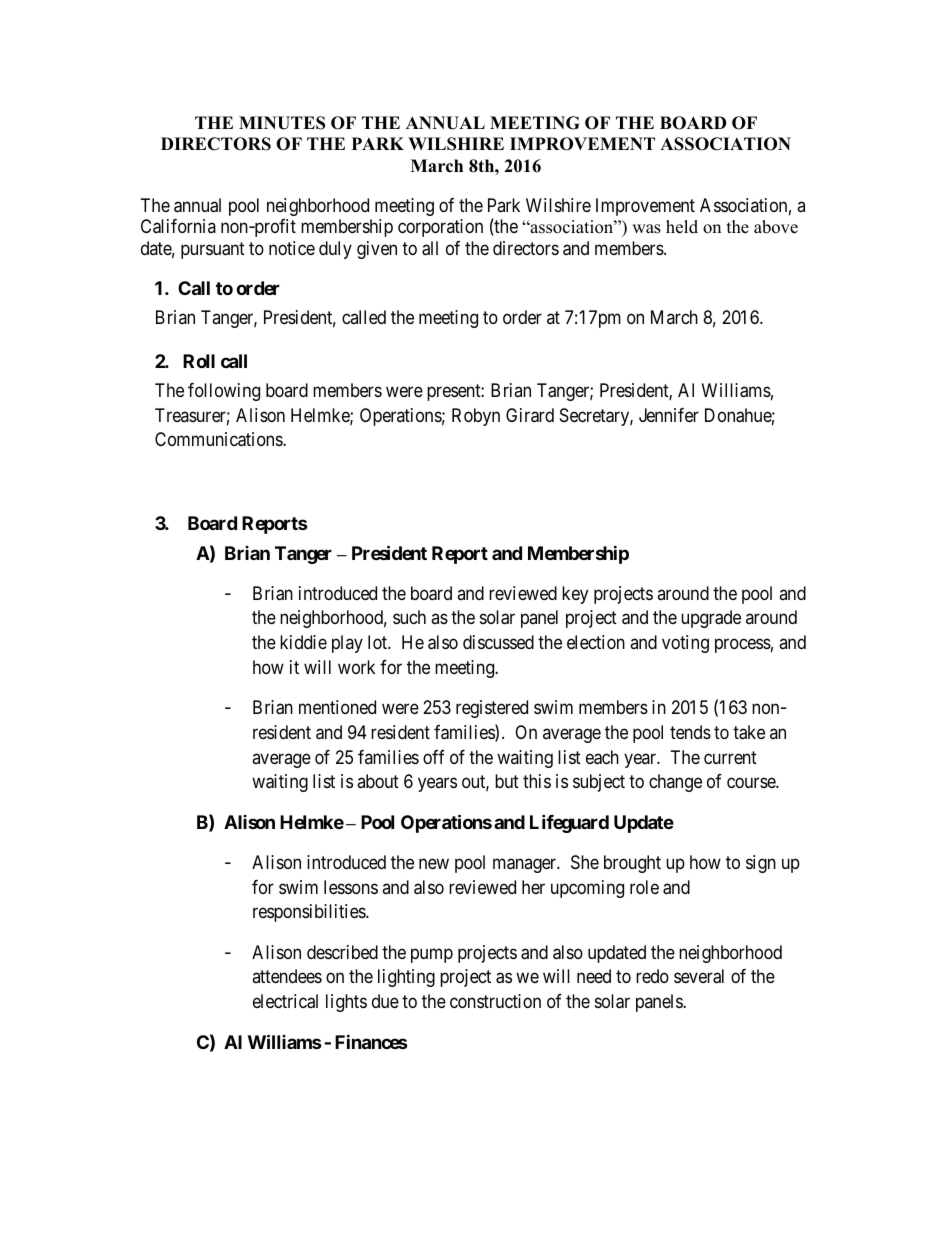 The height and width of the screenshot is (1233, 952). Describe the element at coordinates (495, 1001) in the screenshot. I see `construction` at that location.
